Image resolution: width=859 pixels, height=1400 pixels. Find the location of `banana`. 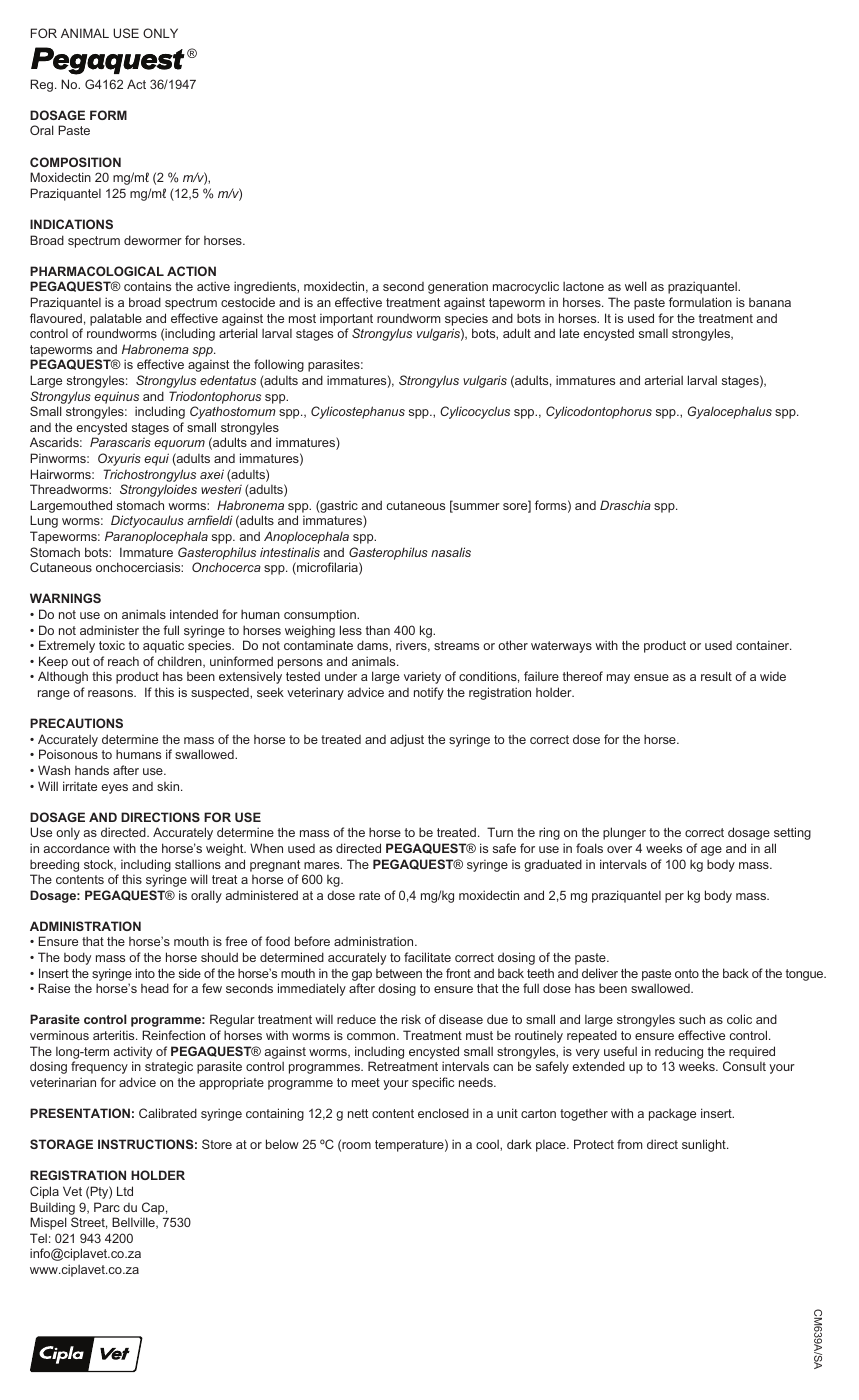

banana is located at coordinates (770, 302).
